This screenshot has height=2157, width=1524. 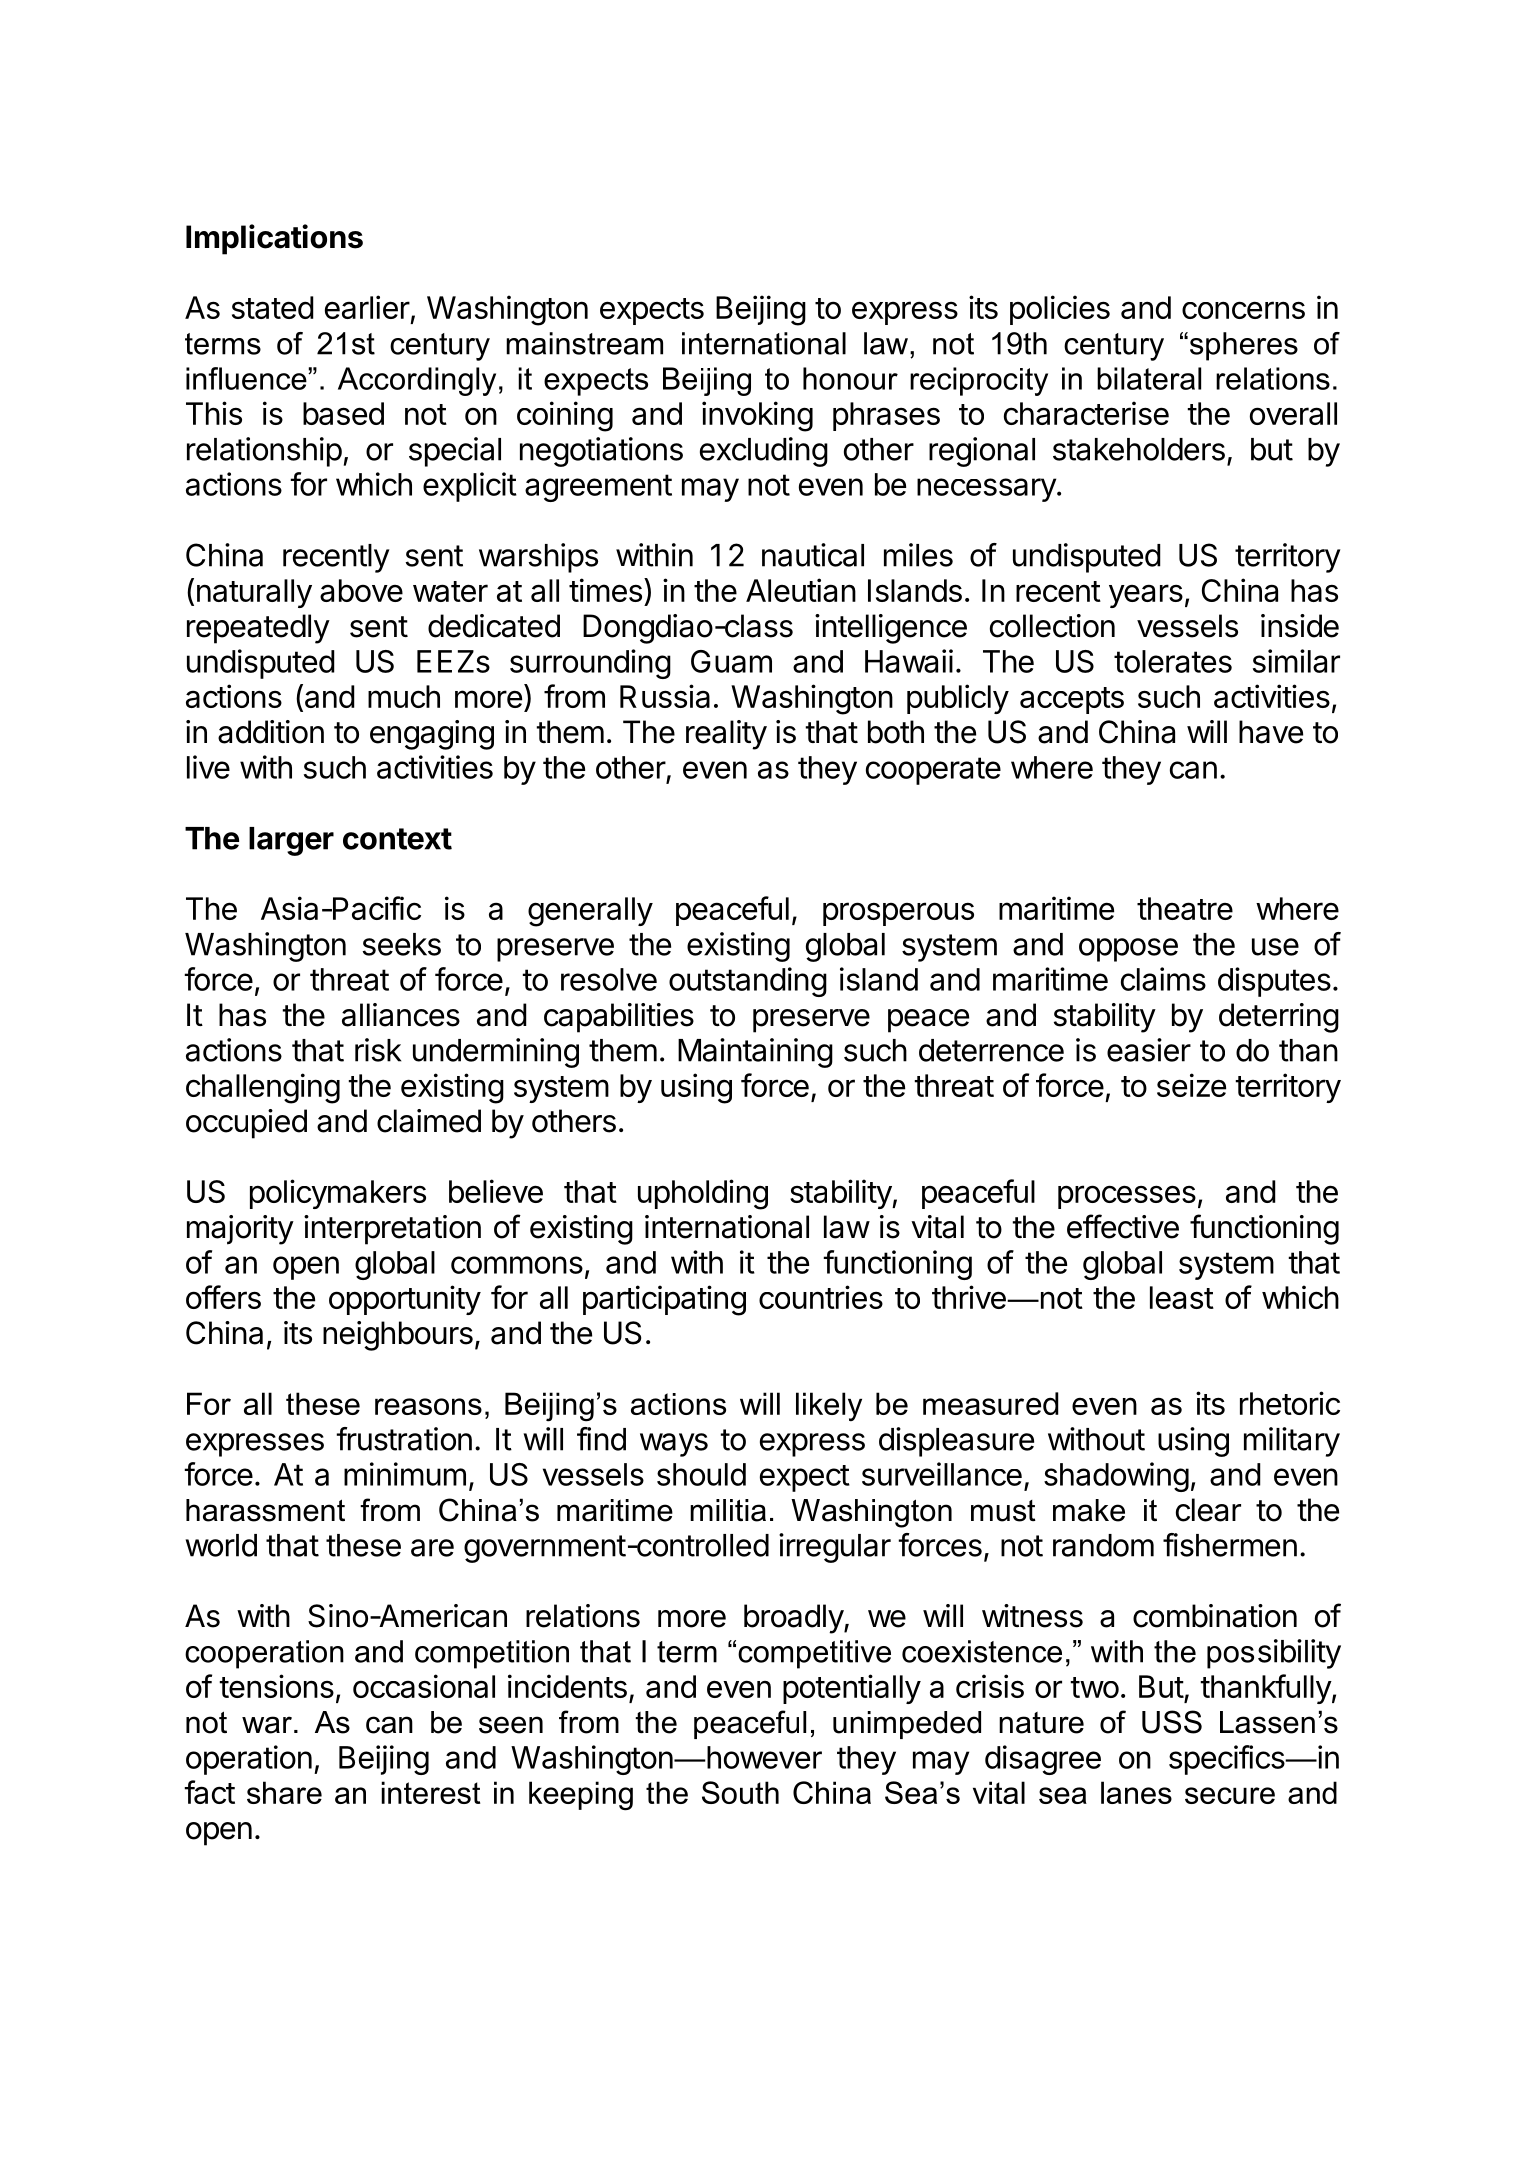 What do you see at coordinates (740, 1792) in the screenshot?
I see `South` at bounding box center [740, 1792].
